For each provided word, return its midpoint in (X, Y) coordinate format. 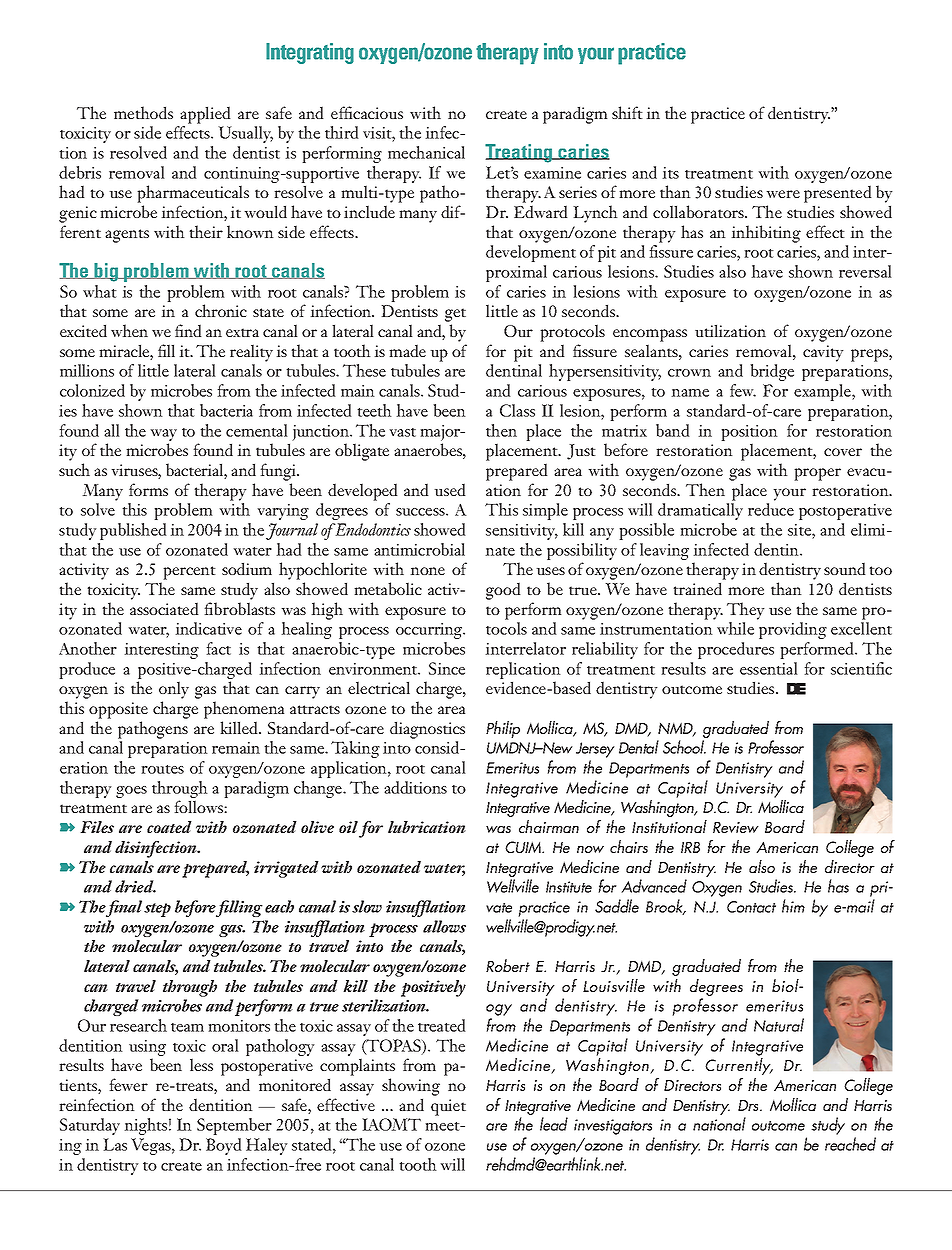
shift (627, 112)
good (503, 591)
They (746, 611)
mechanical (426, 152)
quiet (448, 1107)
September (234, 1126)
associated (164, 608)
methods (143, 112)
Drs (749, 1105)
